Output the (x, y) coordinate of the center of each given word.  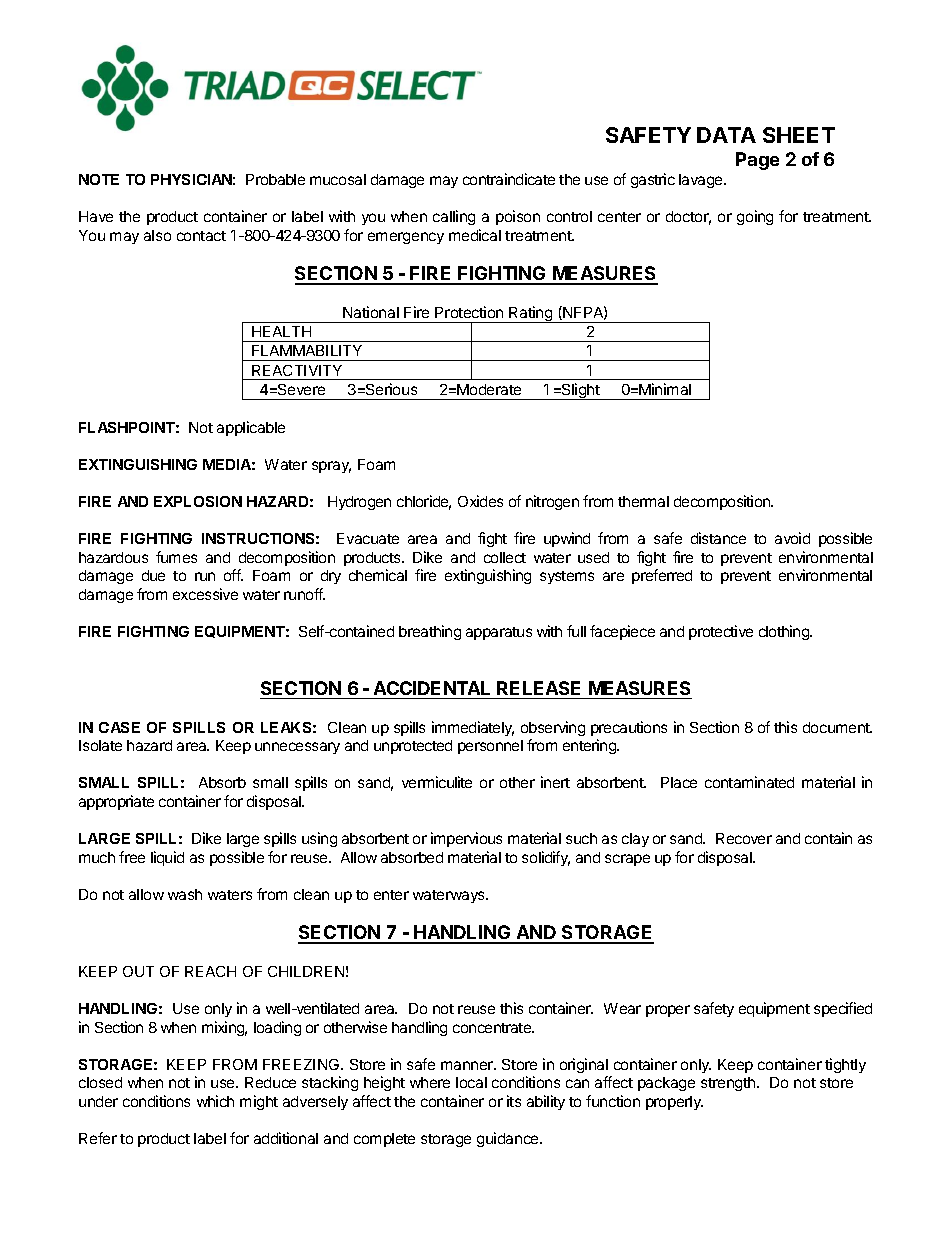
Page (757, 161)
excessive (205, 594)
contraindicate (509, 179)
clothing (785, 632)
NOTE (99, 179)
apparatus (499, 633)
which (215, 1101)
